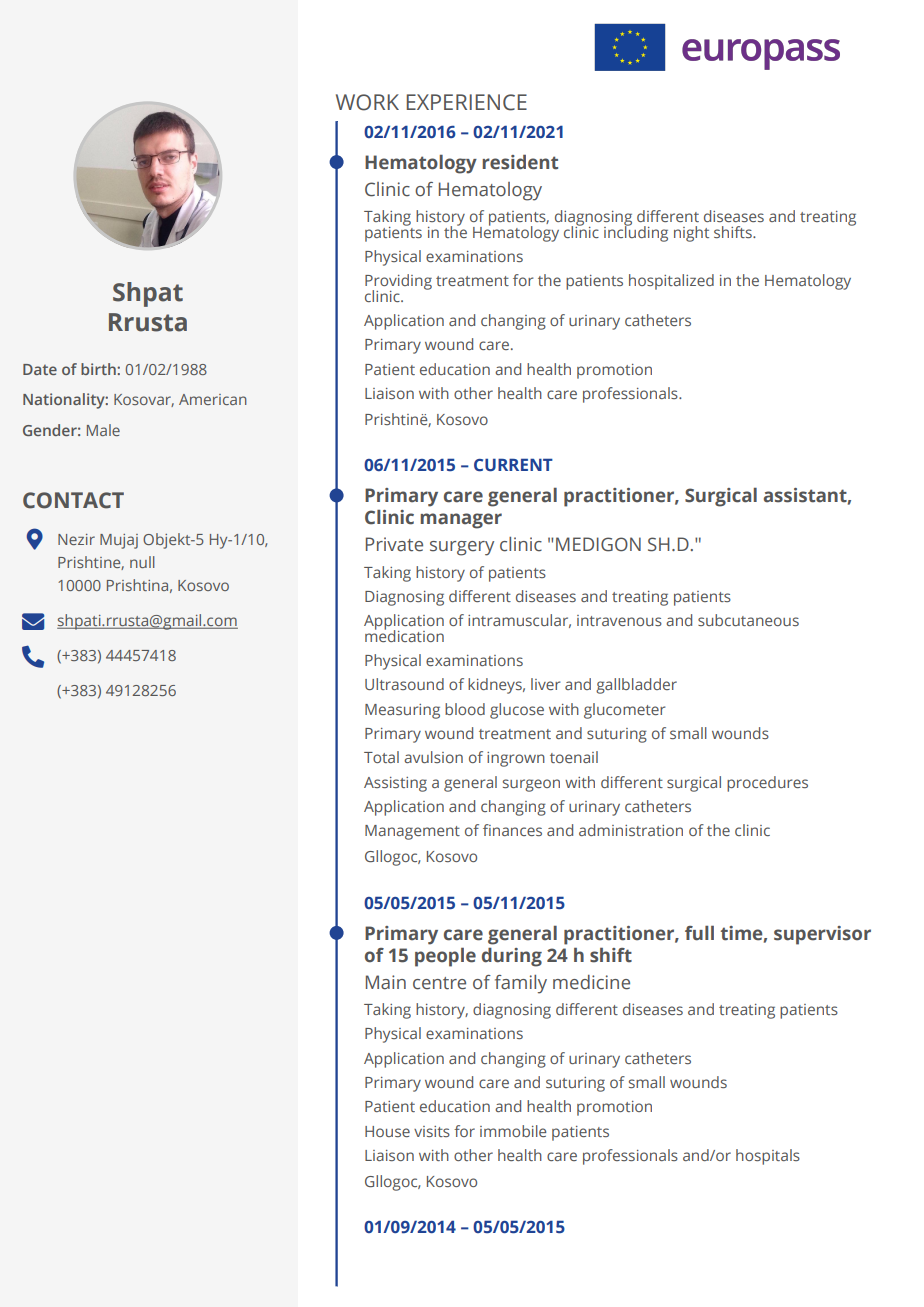  I want to click on WORK, so click(367, 102).
